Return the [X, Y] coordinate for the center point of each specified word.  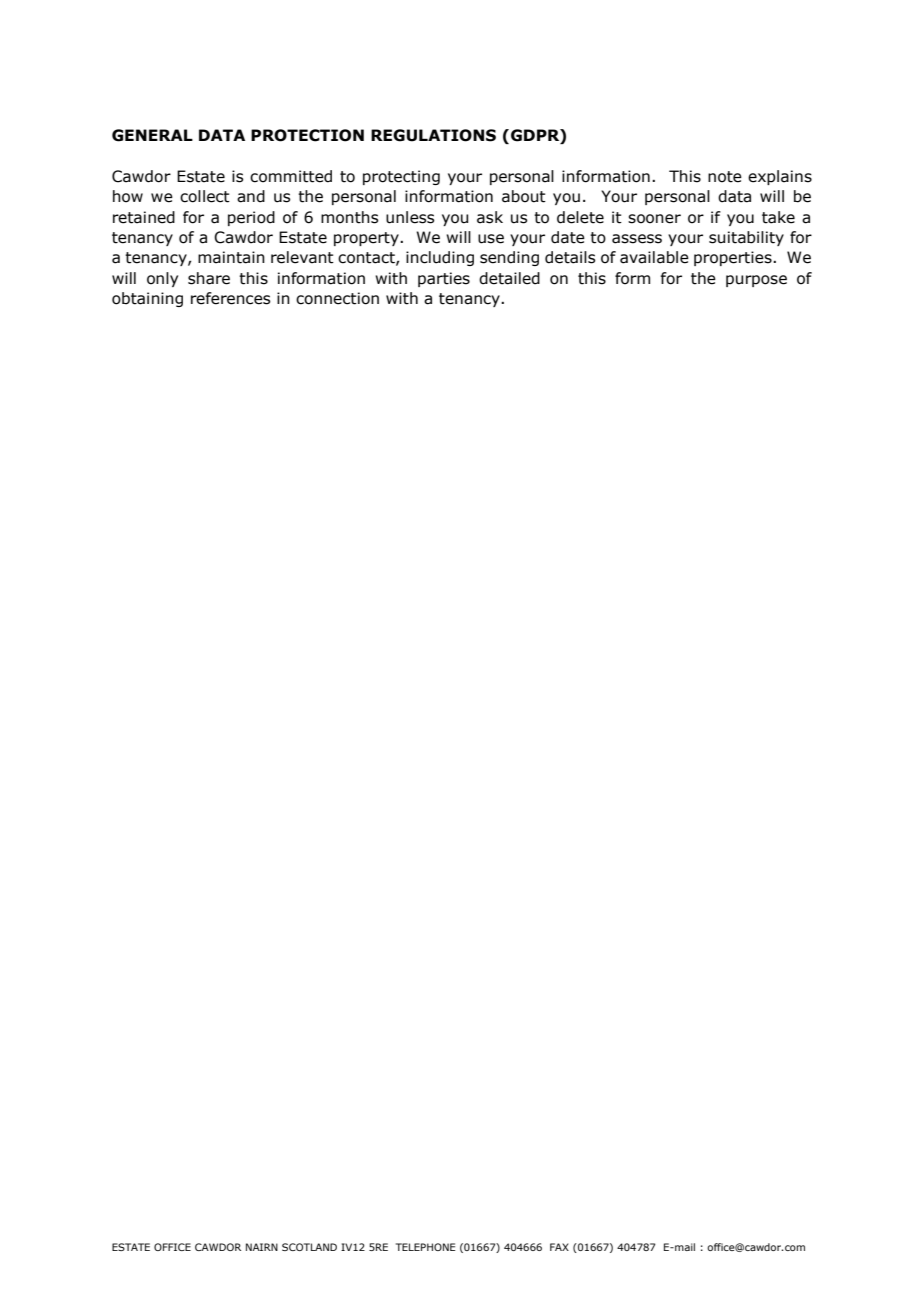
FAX [559, 1247]
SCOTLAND [309, 1247]
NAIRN [262, 1247]
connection [337, 298]
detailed [509, 278]
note [725, 177]
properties [734, 258]
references [230, 298]
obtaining [147, 299]
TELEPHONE [425, 1247]
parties [444, 279]
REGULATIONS [433, 135]
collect [205, 196]
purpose [756, 281]
